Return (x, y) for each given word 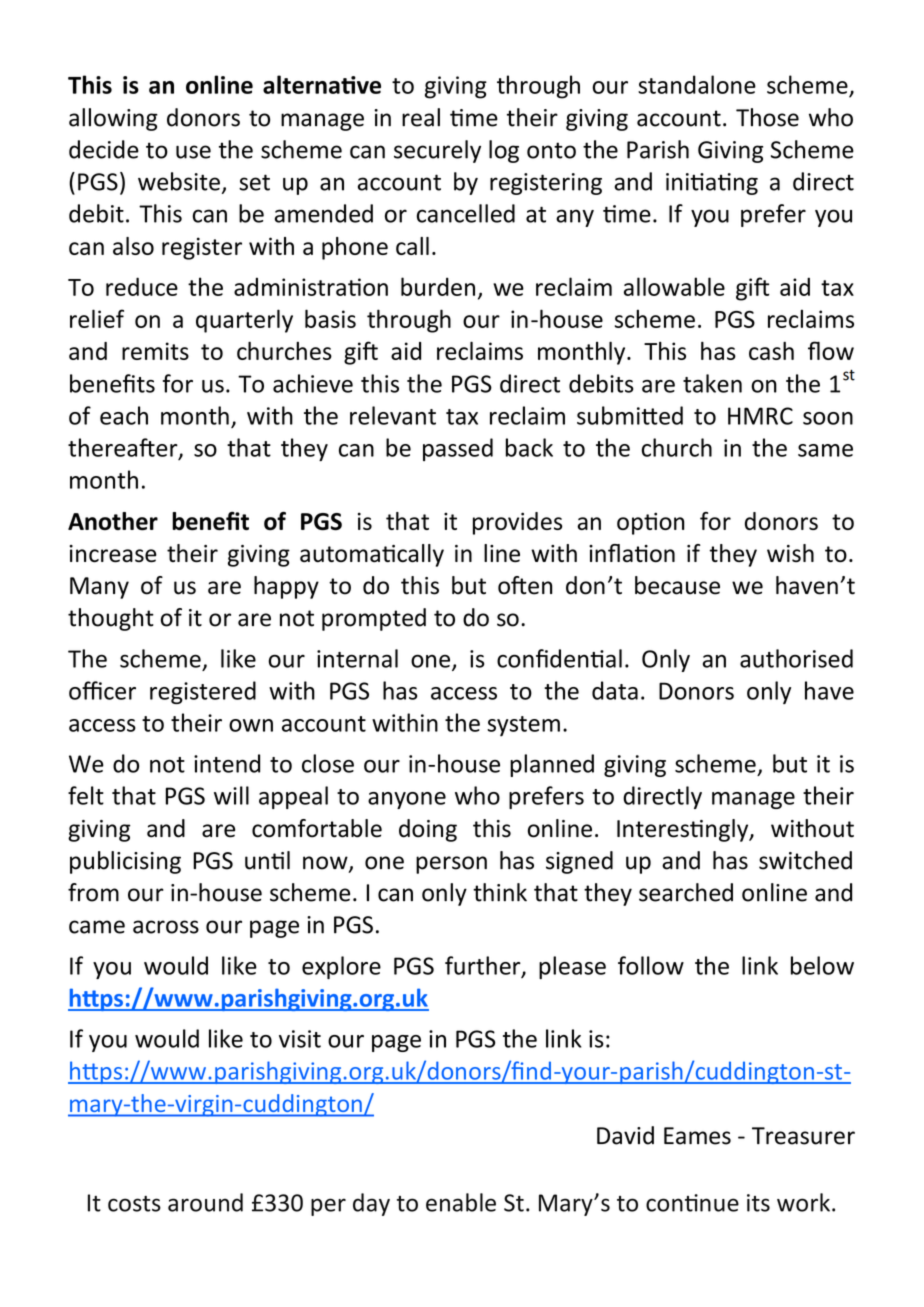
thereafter (124, 448)
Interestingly (684, 830)
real (421, 117)
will (231, 795)
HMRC (760, 416)
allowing (113, 119)
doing (428, 830)
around (205, 1202)
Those (767, 117)
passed (458, 449)
